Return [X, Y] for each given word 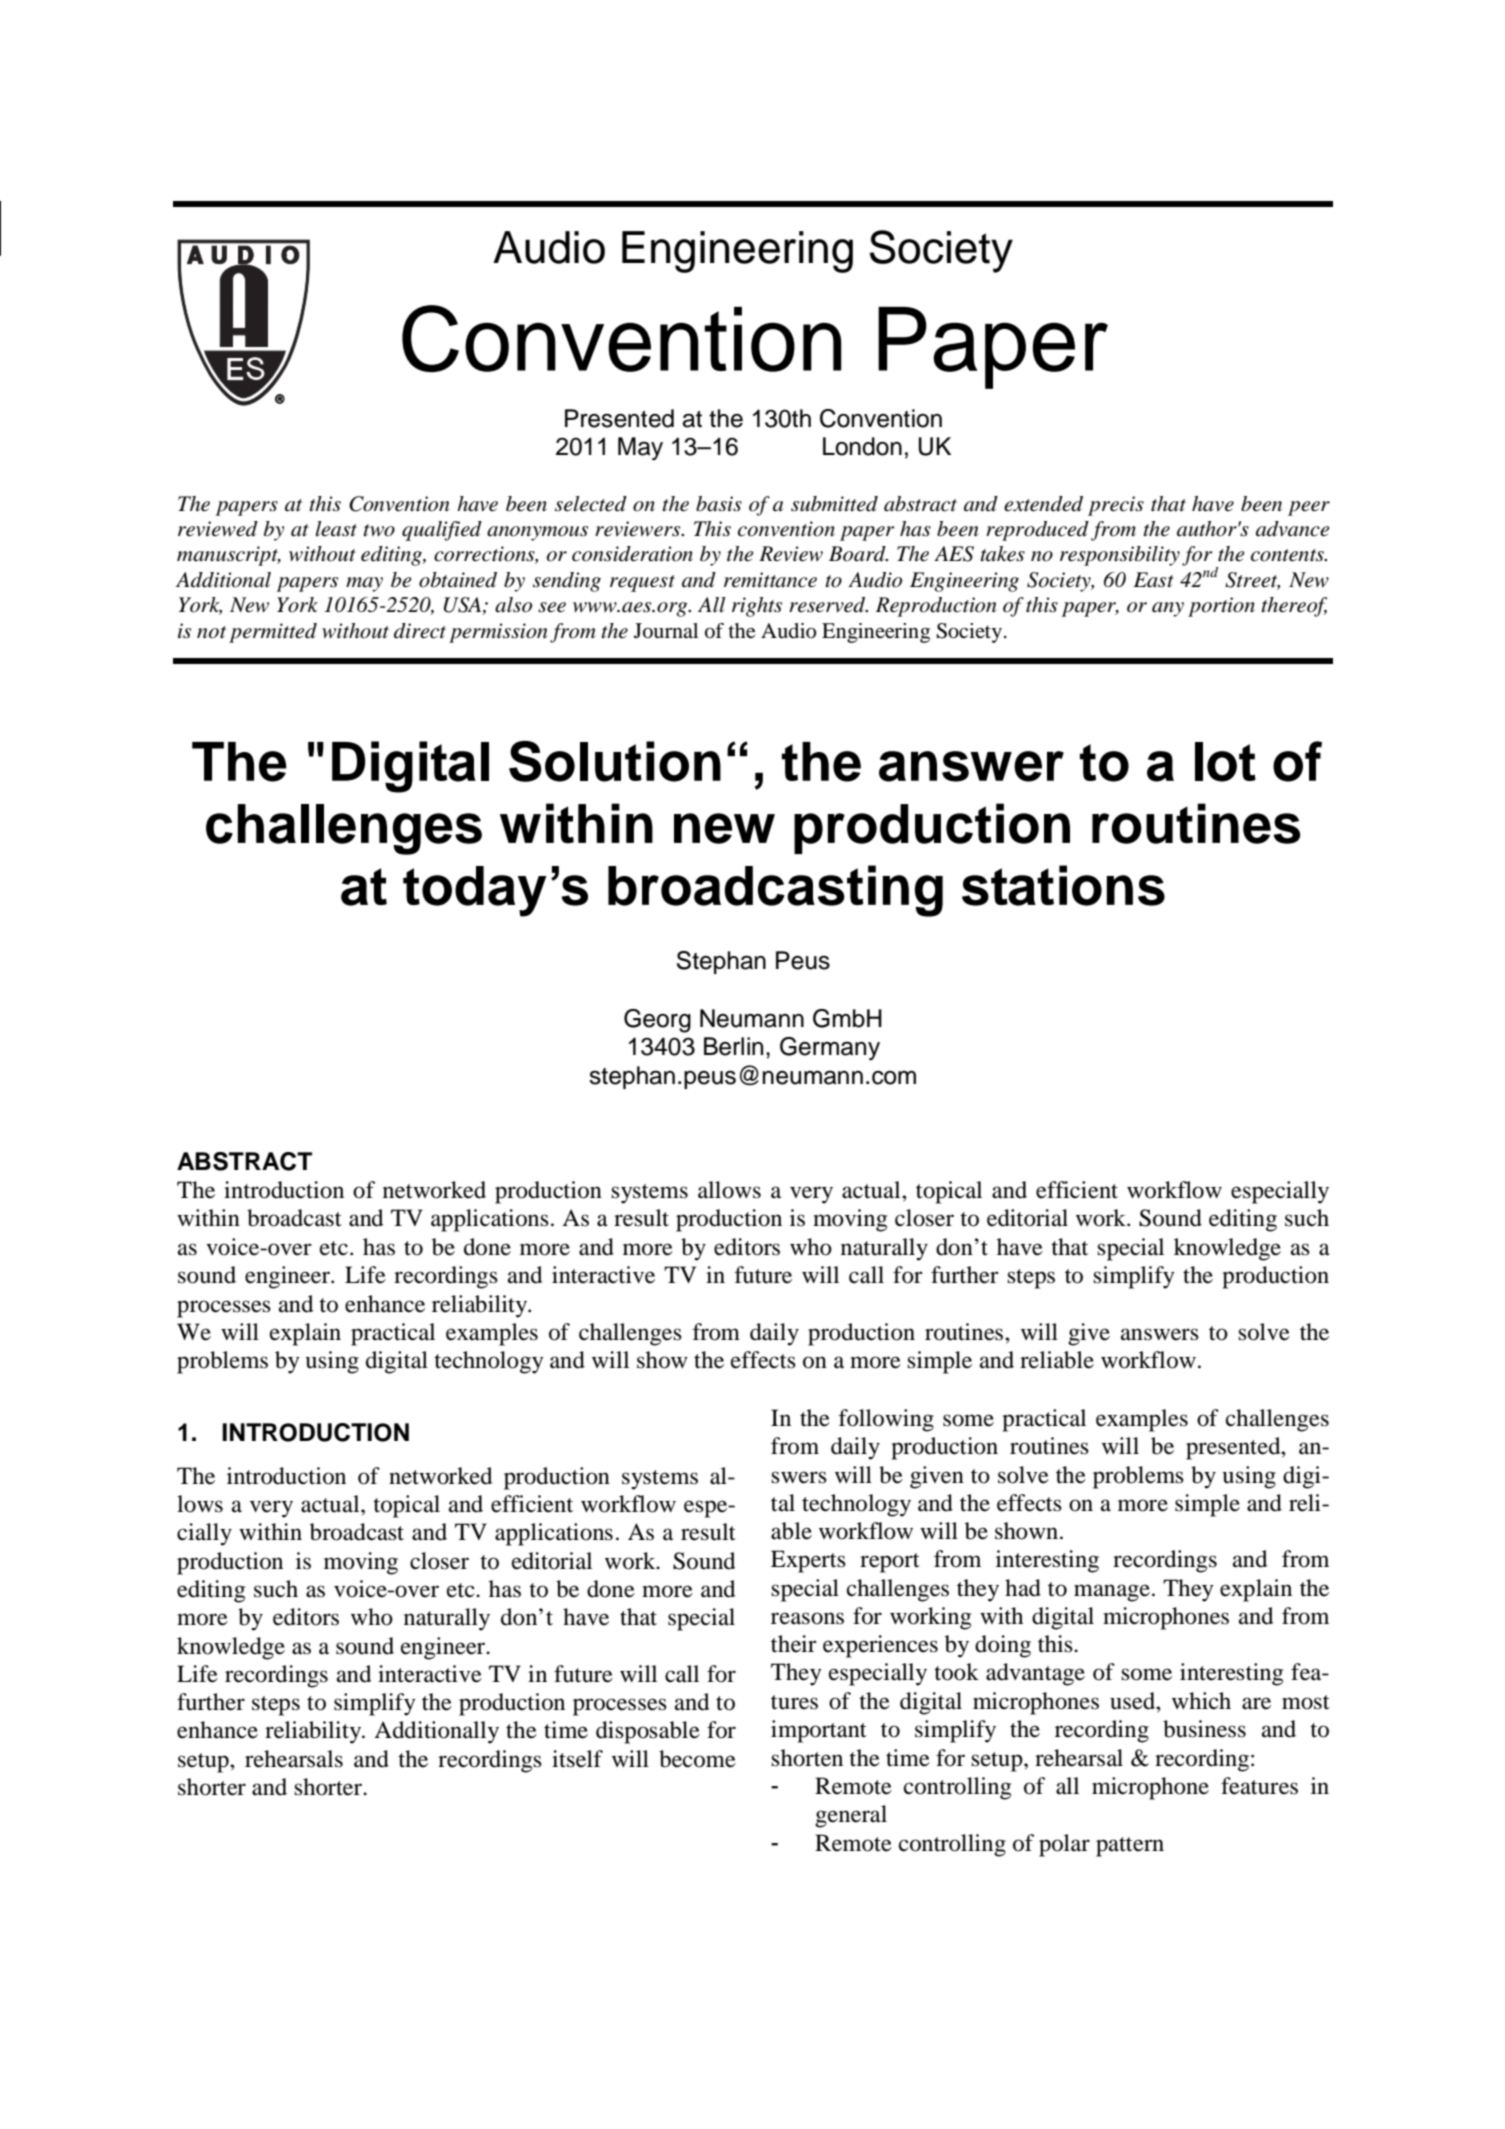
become [697, 1759]
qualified [442, 531]
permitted [273, 633]
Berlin [733, 1046]
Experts [808, 1561]
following [886, 1420]
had [1023, 1588]
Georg [657, 1021]
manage [1112, 1593]
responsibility [1120, 556]
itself [577, 1759]
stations [1063, 885]
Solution [615, 761]
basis [719, 504]
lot [1225, 762]
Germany [830, 1049]
